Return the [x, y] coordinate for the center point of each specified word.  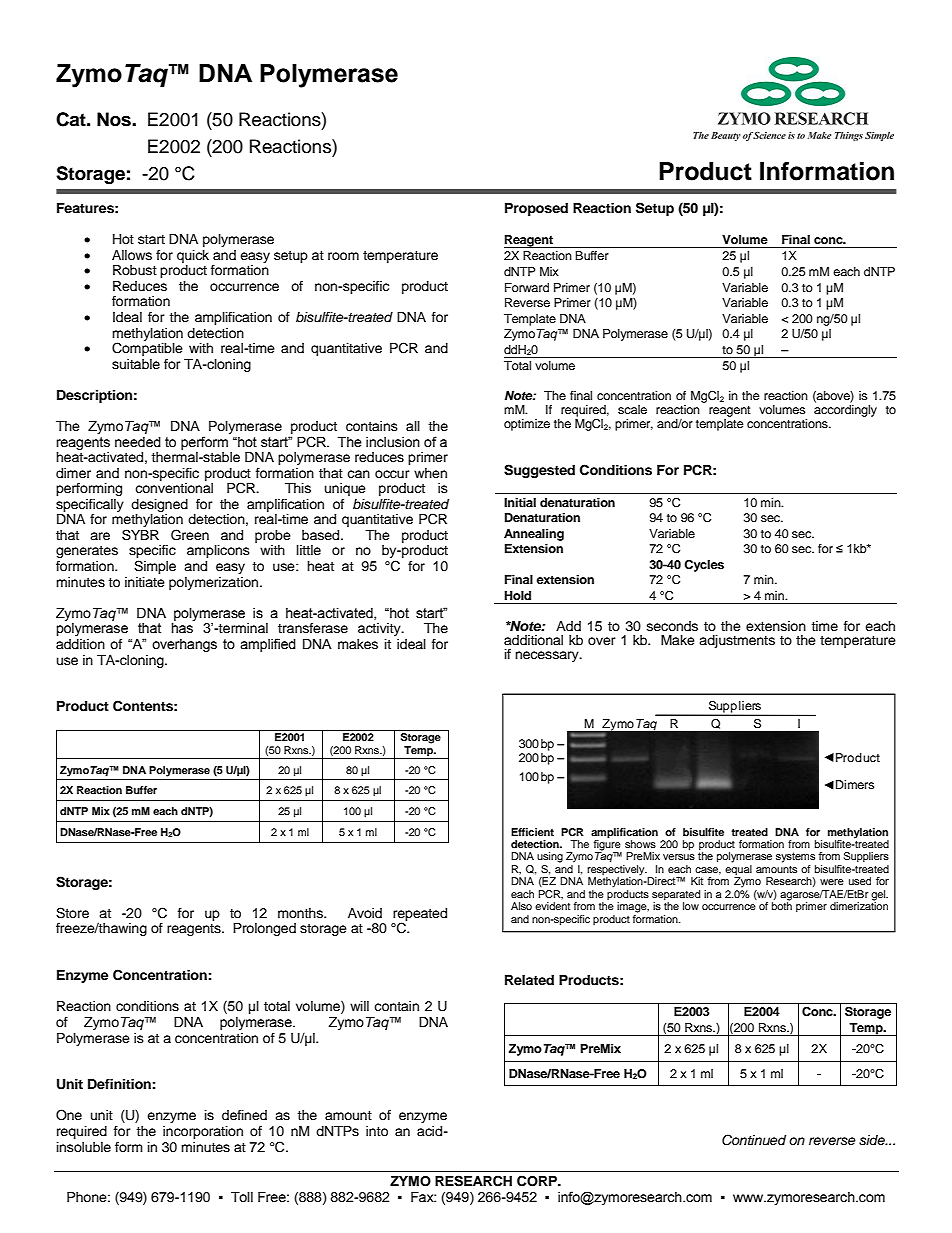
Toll [242, 1197]
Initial [520, 502]
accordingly [845, 411]
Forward [527, 287]
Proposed [536, 209]
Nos [115, 119]
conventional [174, 488]
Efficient [532, 832]
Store [72, 913]
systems [795, 857]
